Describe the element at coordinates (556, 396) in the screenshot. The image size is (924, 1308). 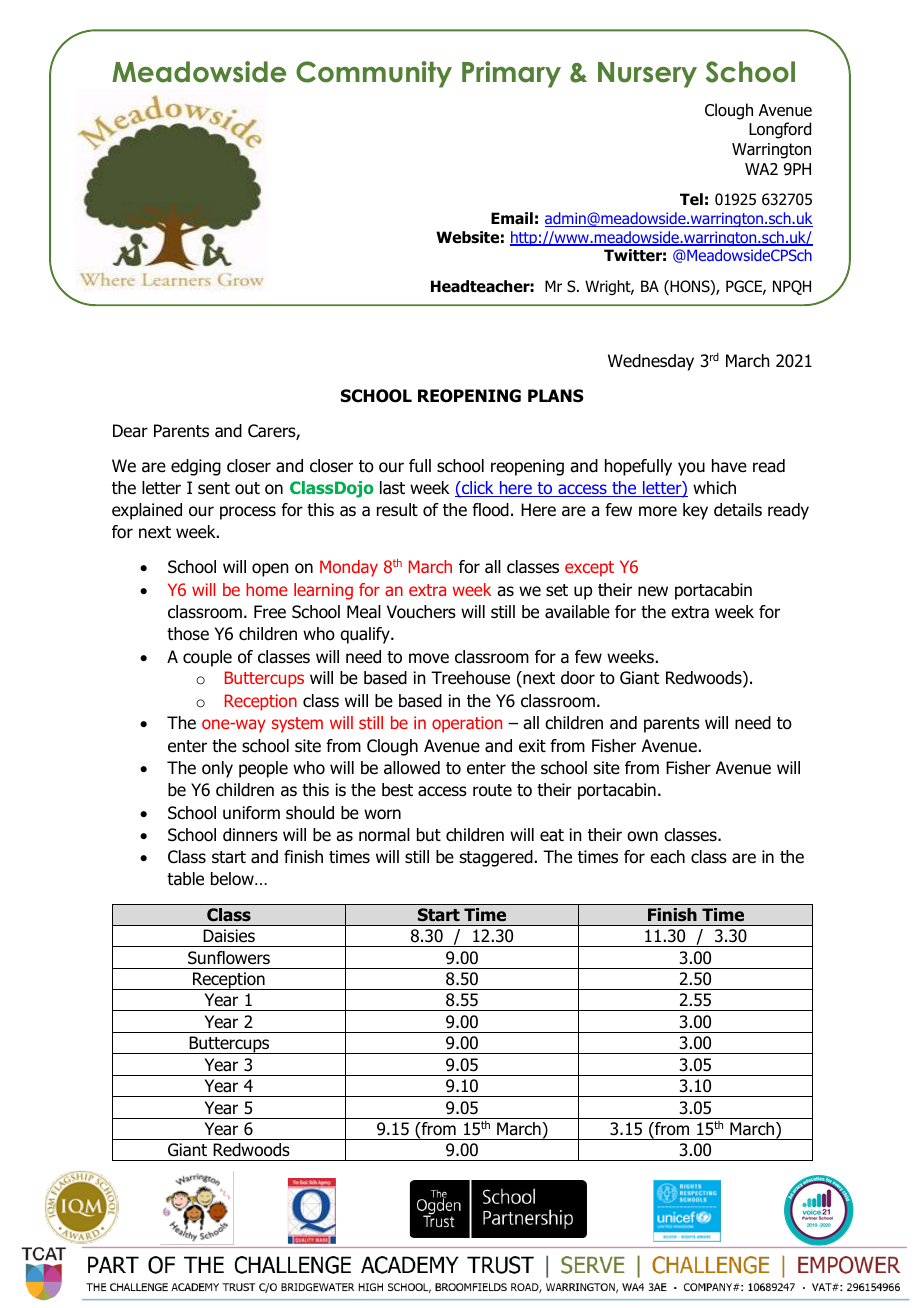
I see `PLANS` at that location.
